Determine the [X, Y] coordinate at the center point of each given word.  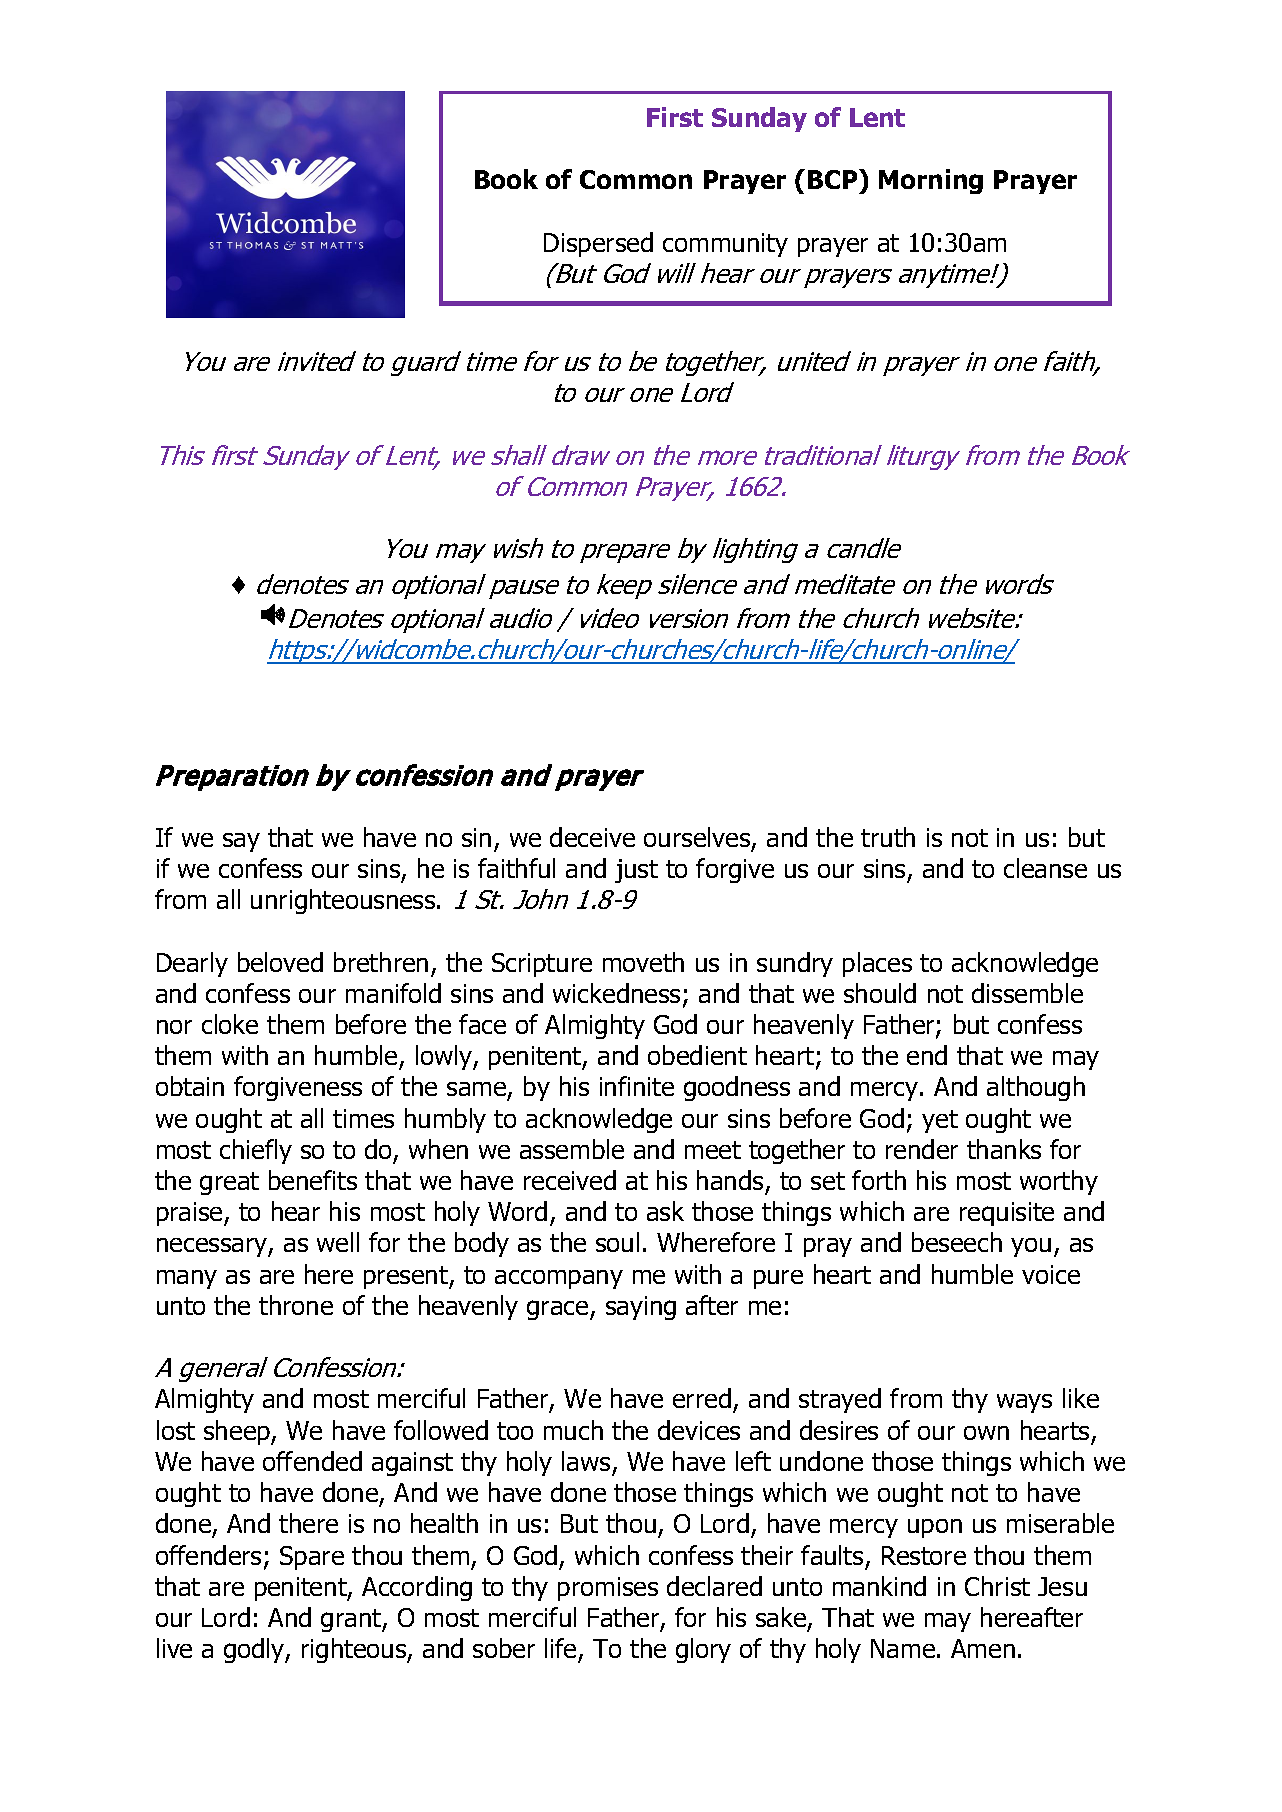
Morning [931, 181]
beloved [280, 962]
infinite [637, 1086]
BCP [834, 179]
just [636, 871]
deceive [592, 837]
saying [641, 1308]
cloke [230, 1024]
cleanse [1045, 868]
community [725, 245]
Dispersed [598, 244]
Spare [312, 1558]
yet [940, 1121]
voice [1051, 1274]
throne [296, 1305]
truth [888, 837]
